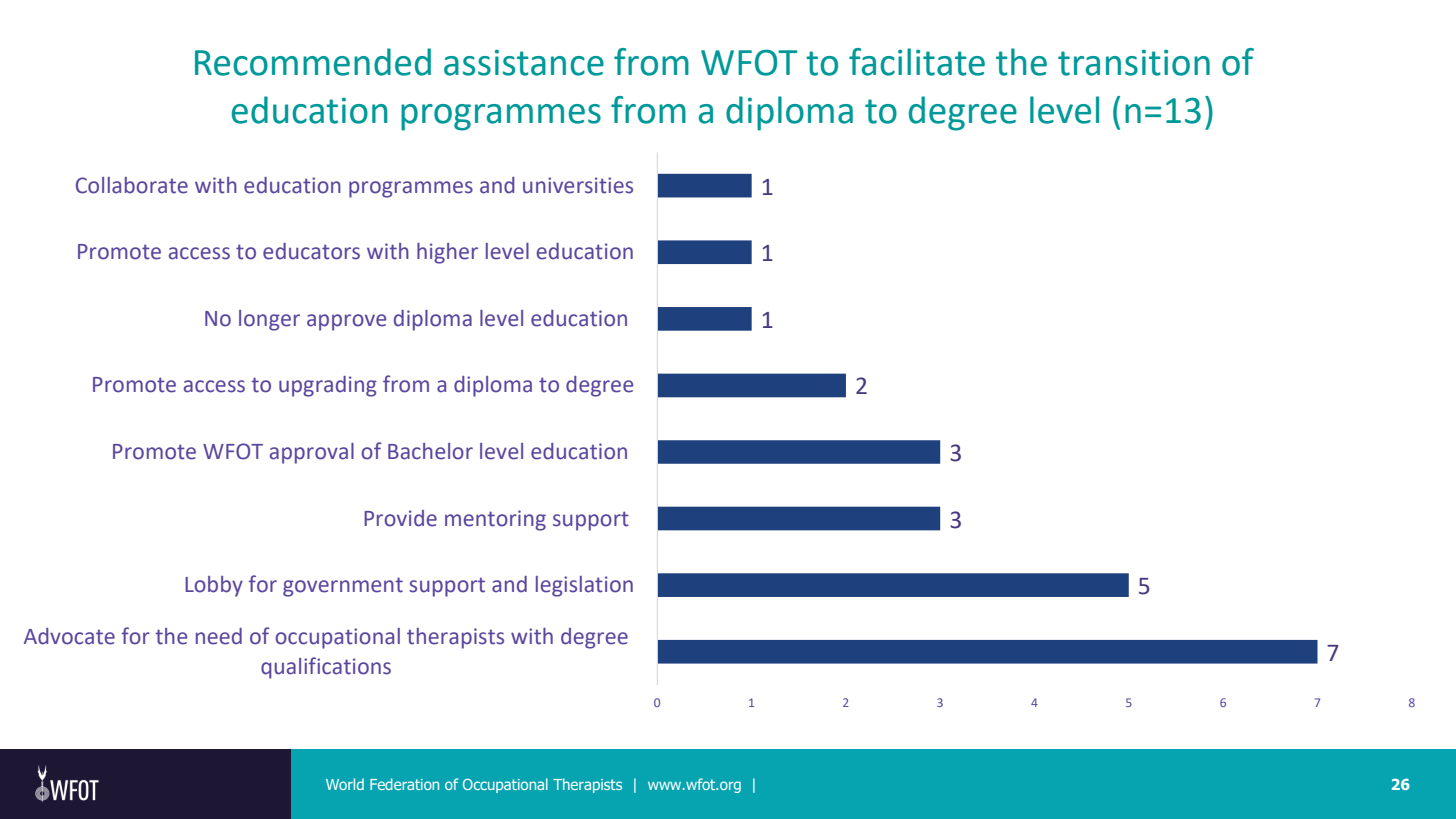  What do you see at coordinates (917, 62) in the page?
I see `facilitate` at bounding box center [917, 62].
